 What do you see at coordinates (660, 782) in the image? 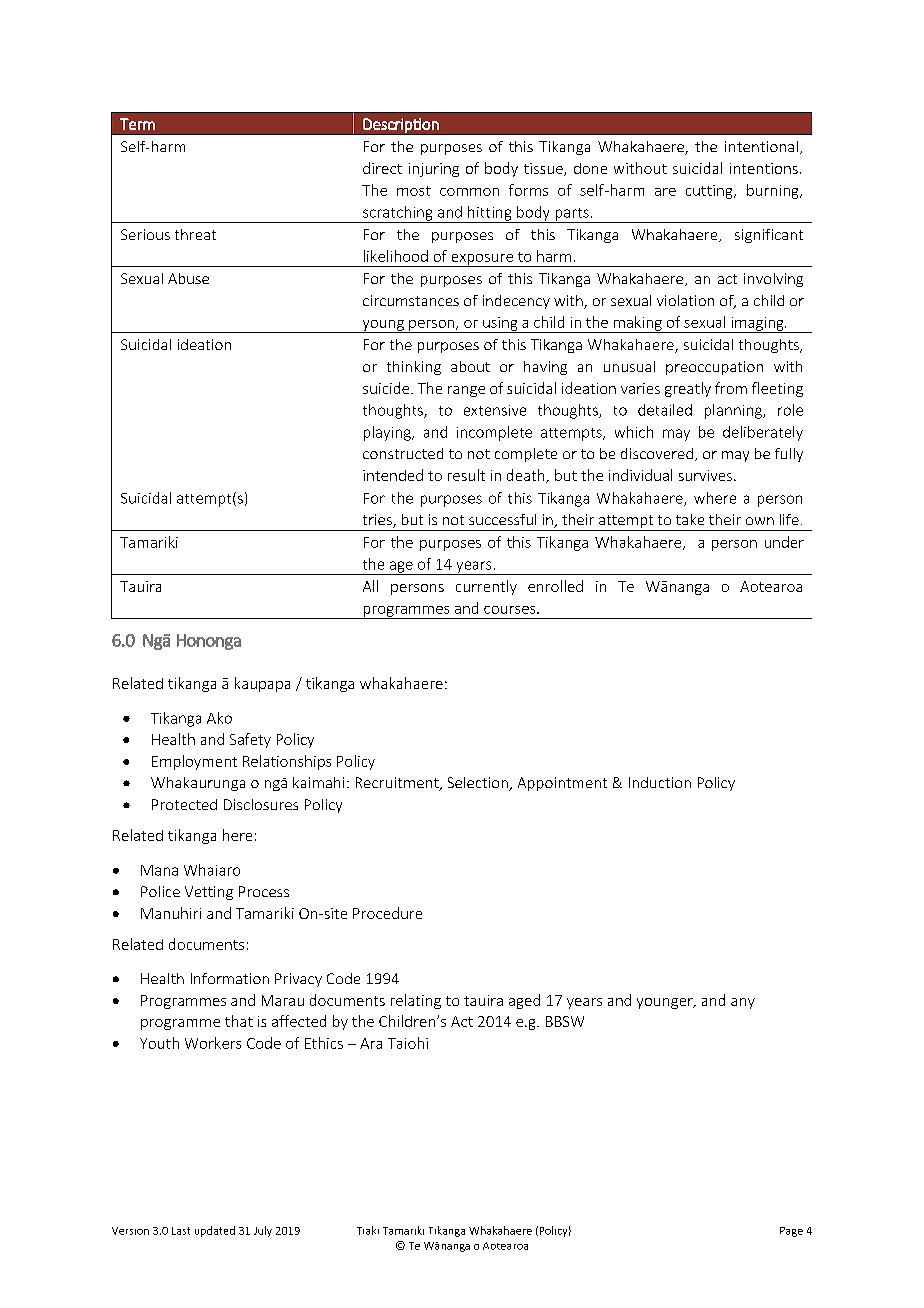
I see `Induction` at bounding box center [660, 782].
